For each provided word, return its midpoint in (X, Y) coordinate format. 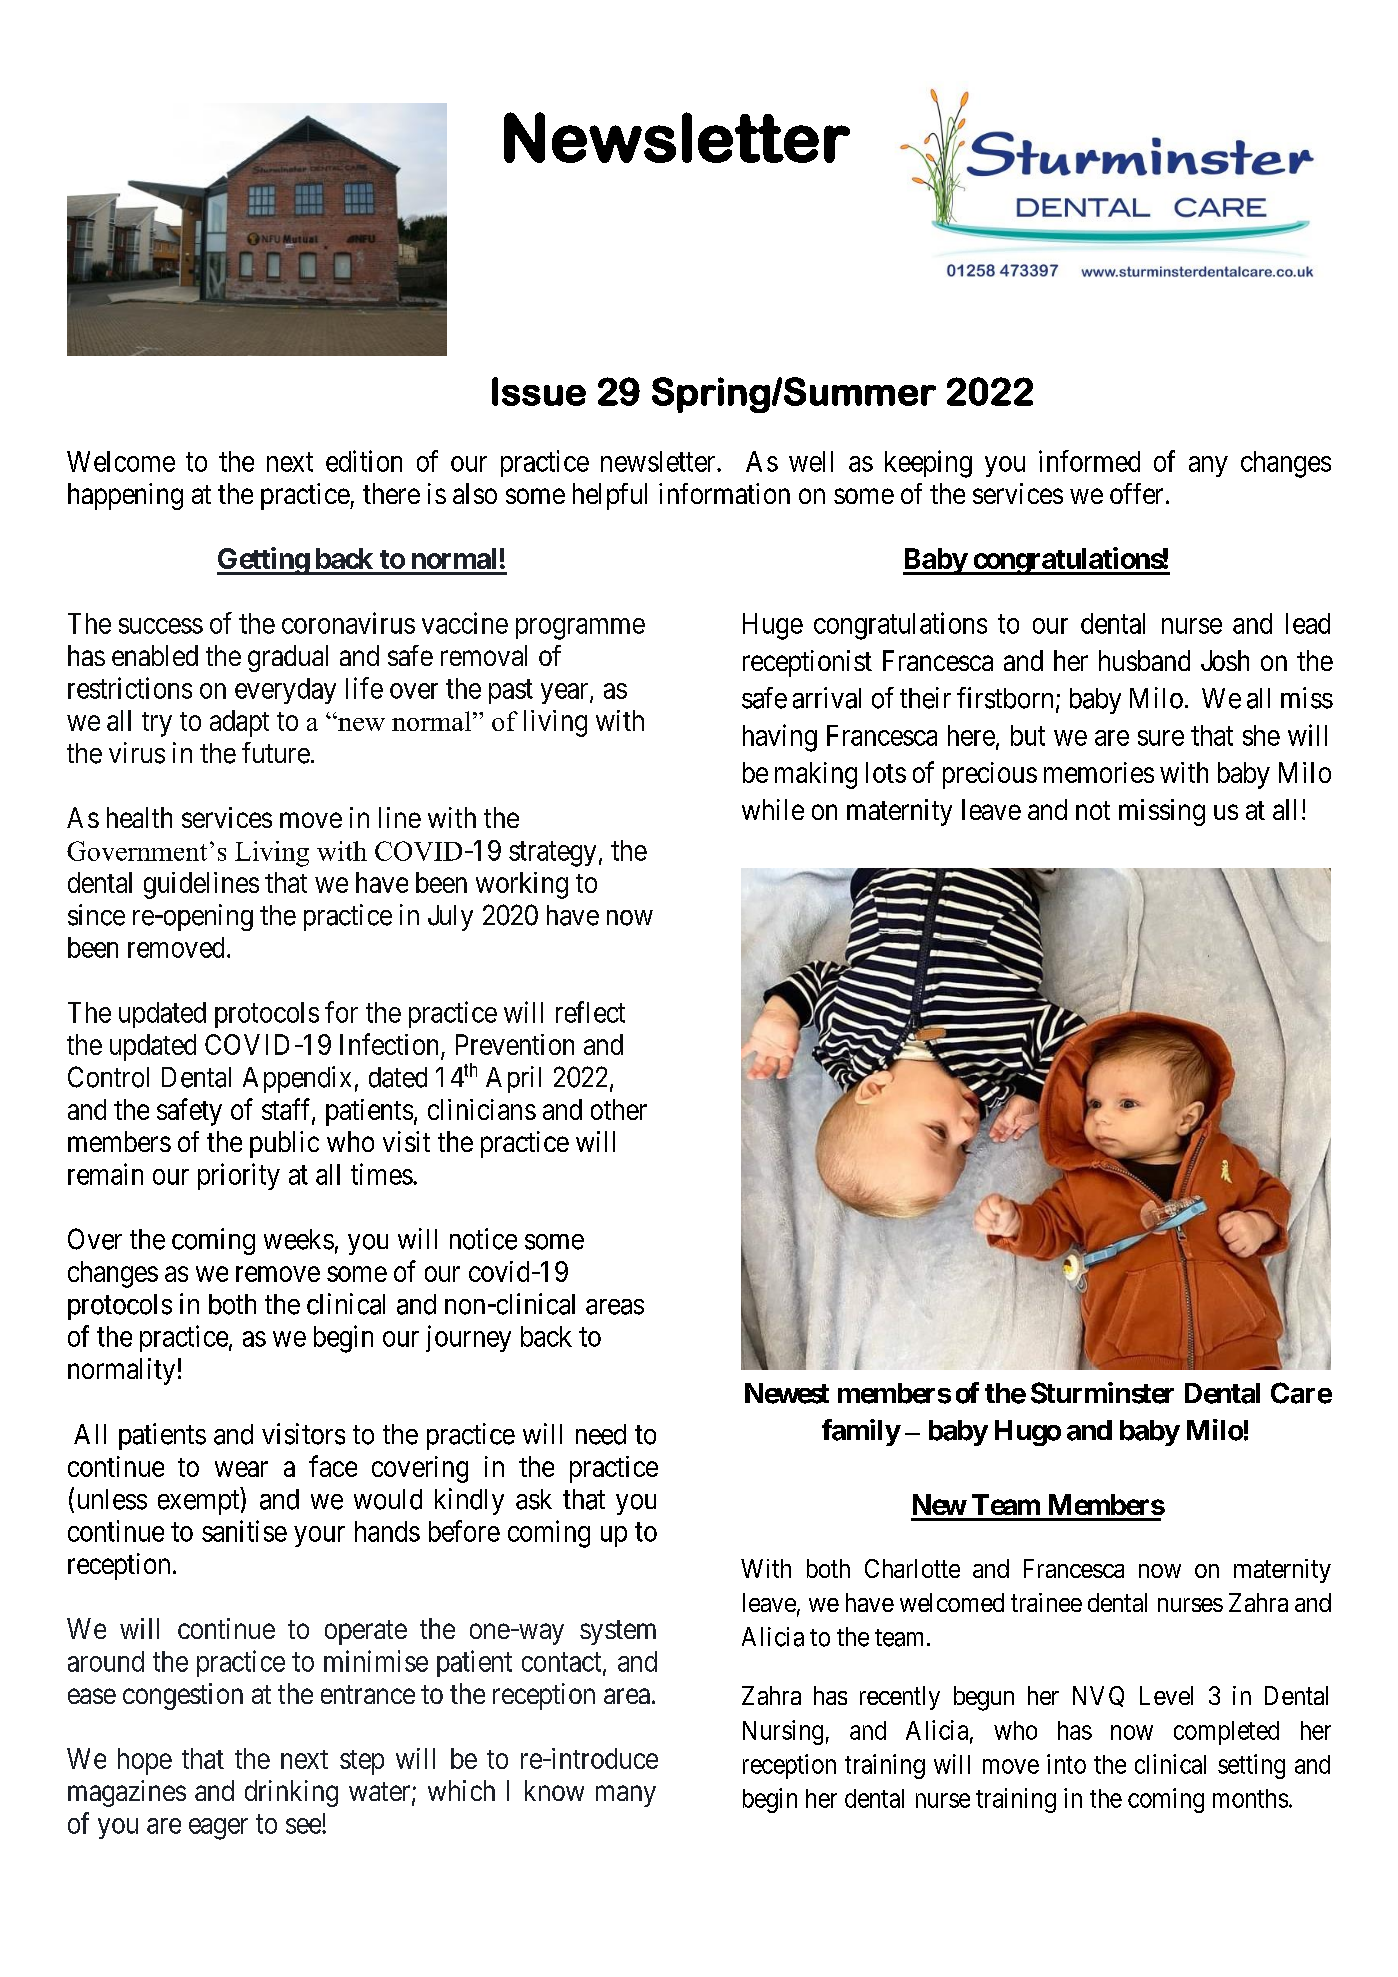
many (626, 1796)
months (1250, 1798)
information (724, 493)
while (773, 809)
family (861, 1432)
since (96, 915)
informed (1089, 461)
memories (1099, 772)
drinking (291, 1793)
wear (241, 1469)
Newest (787, 1393)
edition (364, 461)
